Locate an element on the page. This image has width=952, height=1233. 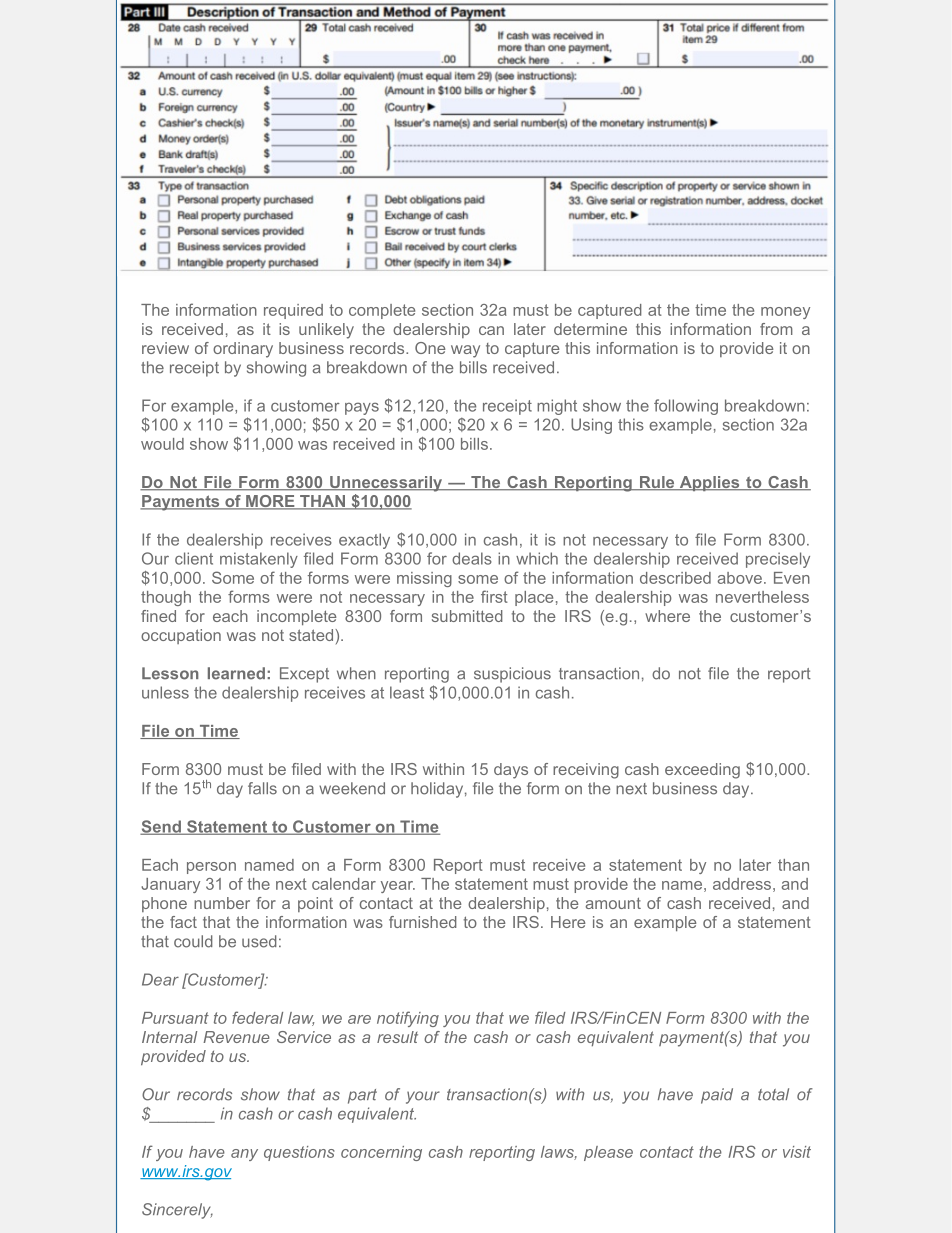
any is located at coordinates (244, 1155).
